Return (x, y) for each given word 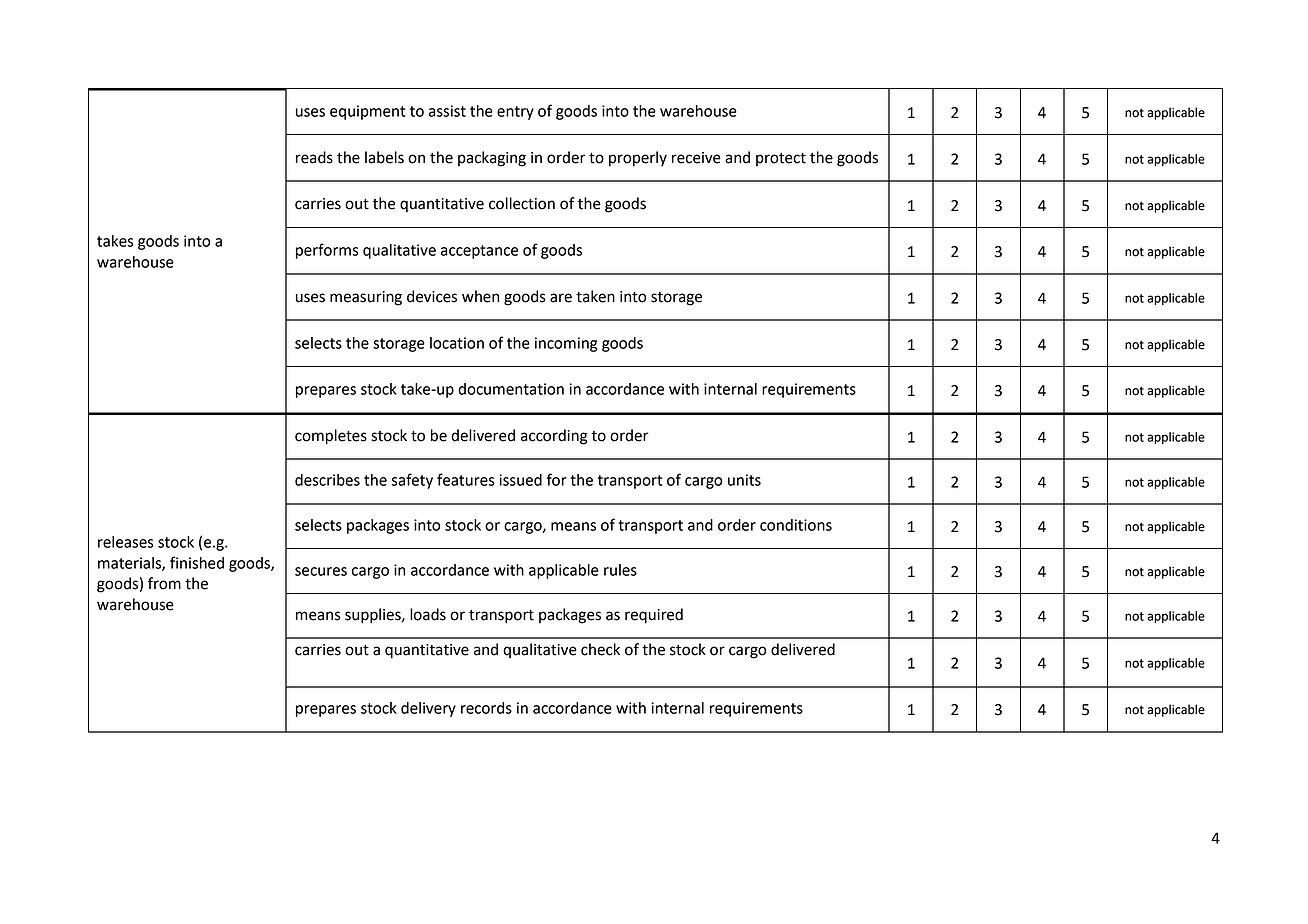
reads (314, 157)
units (744, 480)
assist (447, 111)
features (466, 479)
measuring (366, 298)
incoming (566, 344)
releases (126, 542)
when (480, 296)
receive (696, 158)
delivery (428, 709)
